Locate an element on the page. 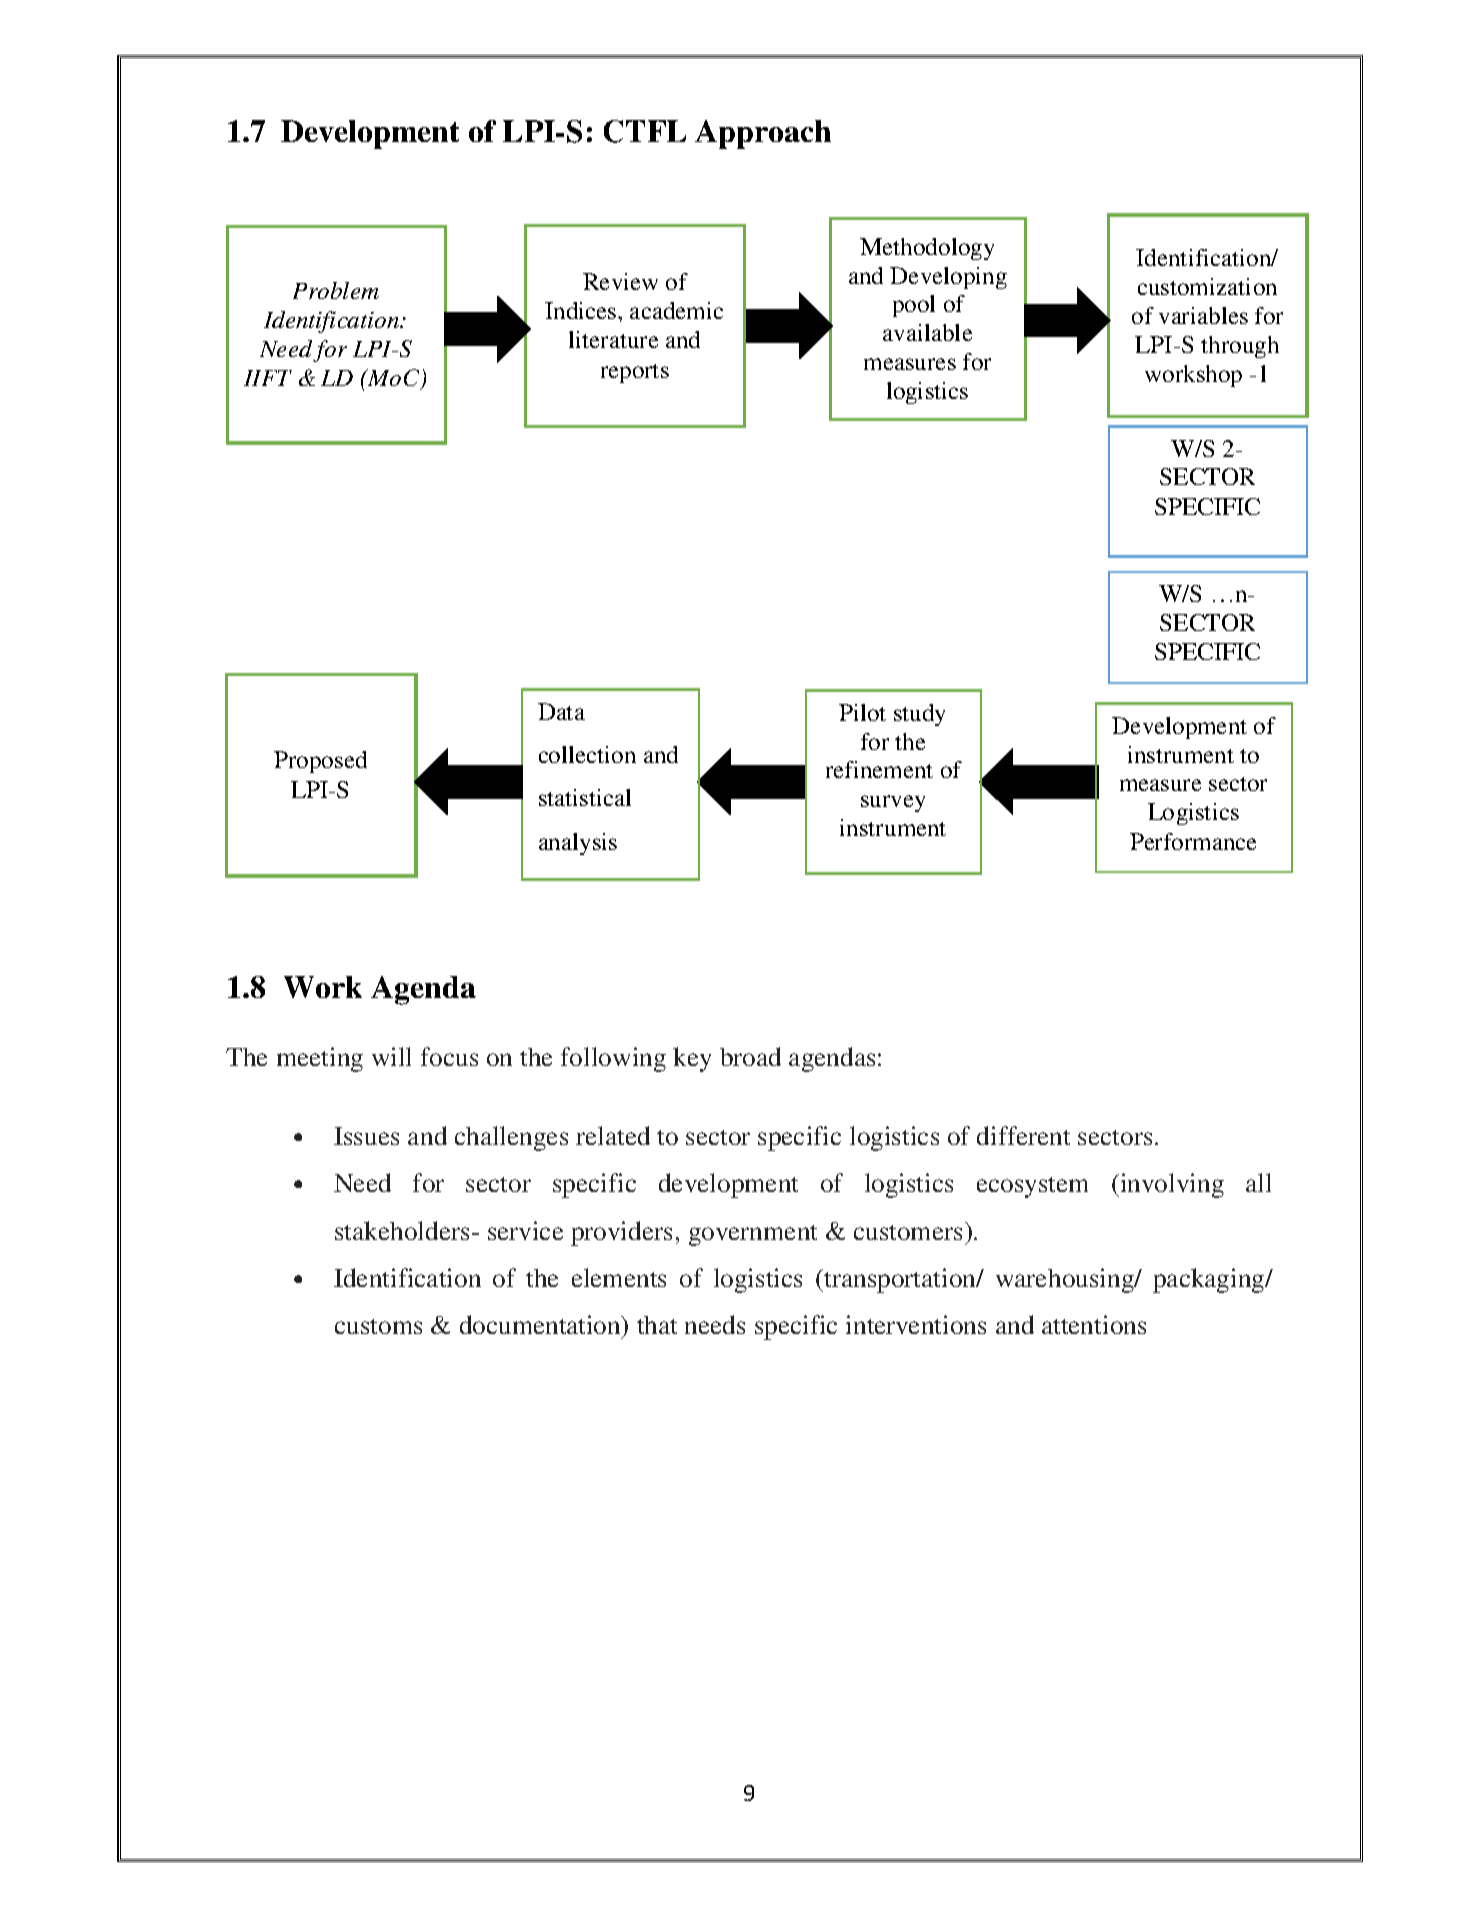  Problem is located at coordinates (336, 290).
